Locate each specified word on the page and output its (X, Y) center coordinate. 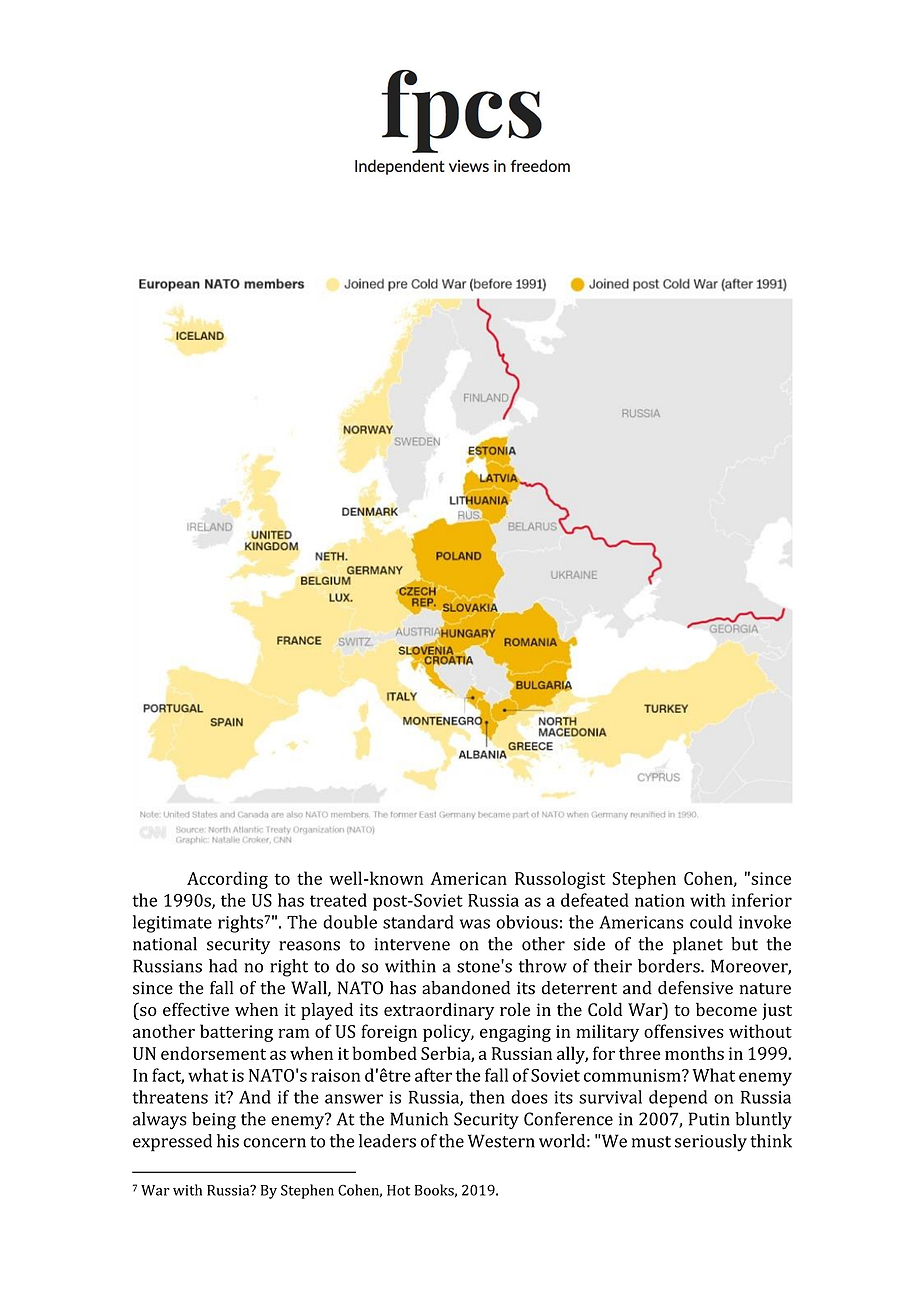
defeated (595, 900)
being (214, 1121)
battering (236, 1033)
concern (274, 1143)
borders (670, 966)
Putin (709, 1119)
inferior (762, 900)
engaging (515, 1033)
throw (543, 966)
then (487, 1097)
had (223, 966)
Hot (398, 1190)
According (227, 880)
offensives (684, 1031)
